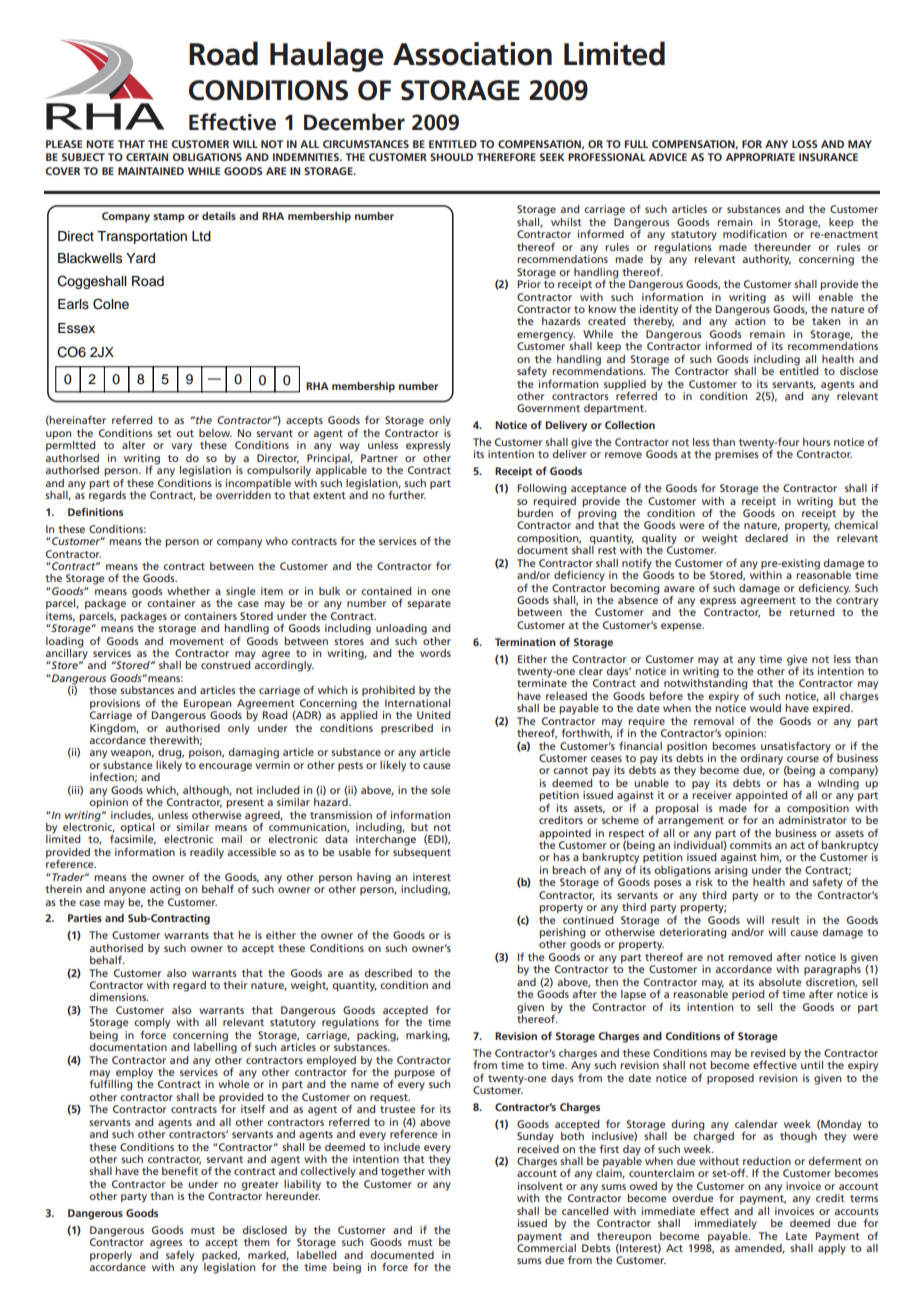 This page has height=1308, width=924. Describe the element at coordinates (472, 54) in the page. I see `Association` at that location.
